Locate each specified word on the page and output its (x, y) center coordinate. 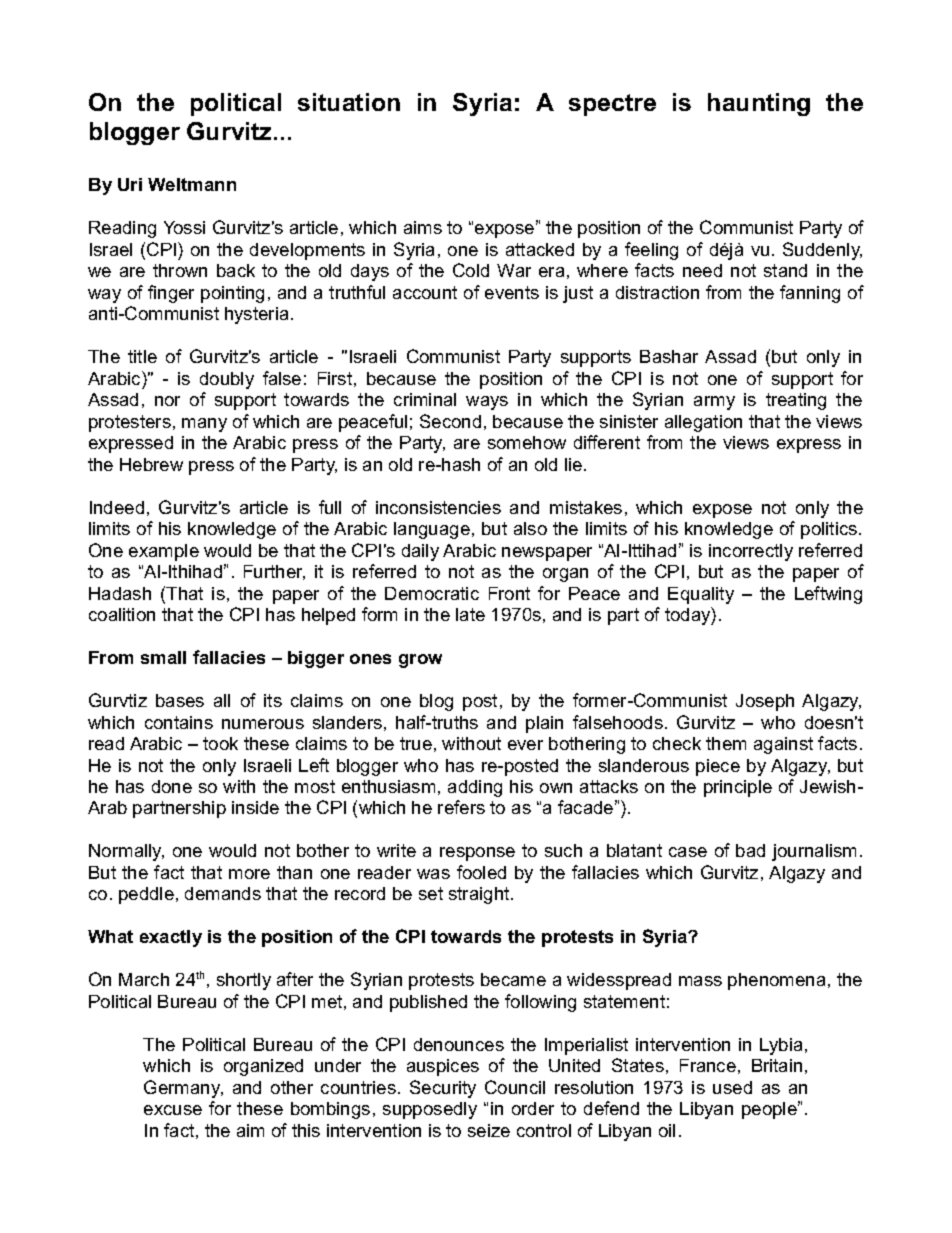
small (163, 657)
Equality (701, 595)
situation (349, 102)
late (470, 614)
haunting (759, 104)
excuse (173, 1110)
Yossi (184, 227)
